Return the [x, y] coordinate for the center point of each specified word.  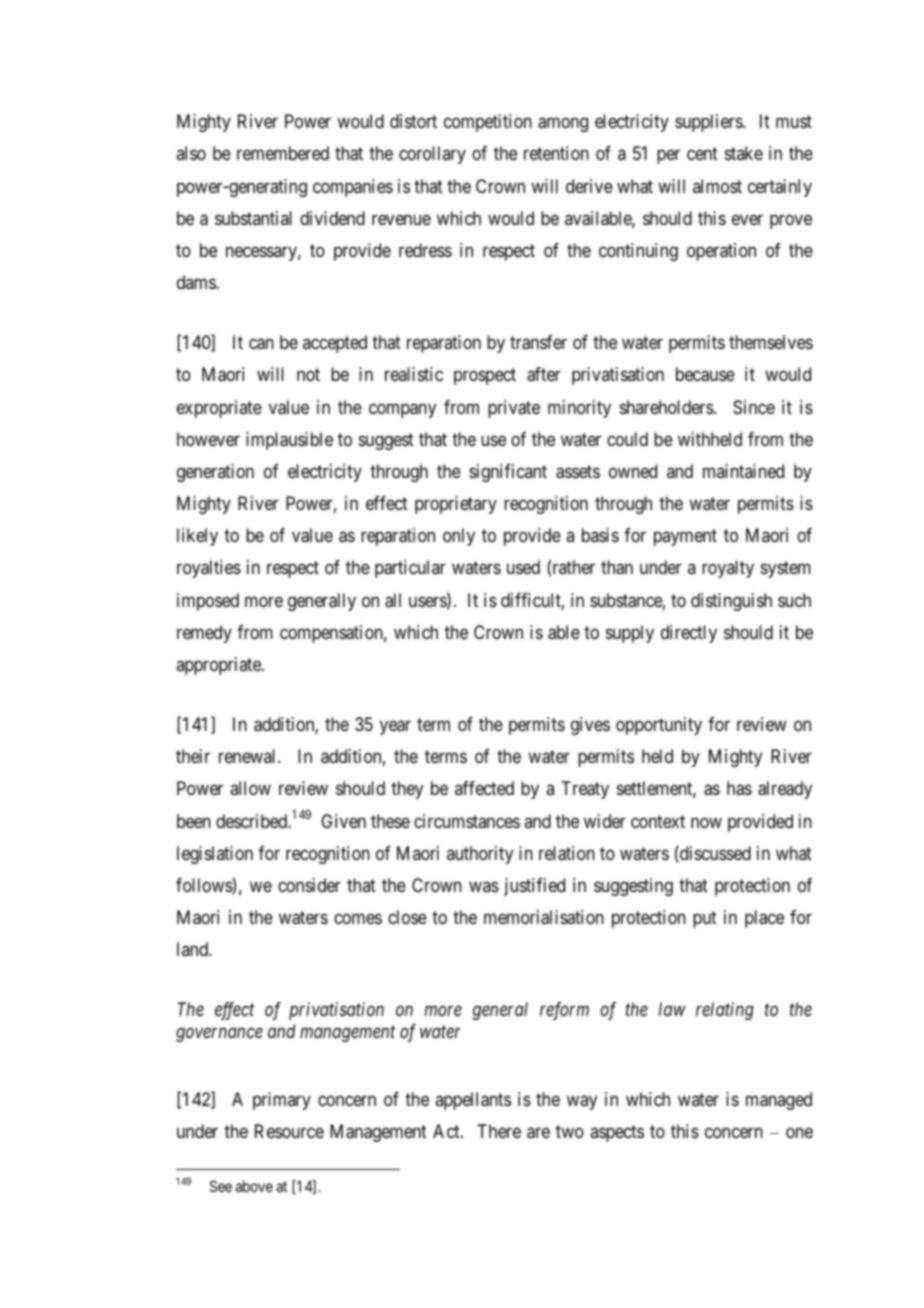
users [428, 603]
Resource [289, 1131]
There [499, 1131]
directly [689, 634]
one [799, 1133]
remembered [283, 153]
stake [744, 153]
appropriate [219, 666]
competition [488, 123]
